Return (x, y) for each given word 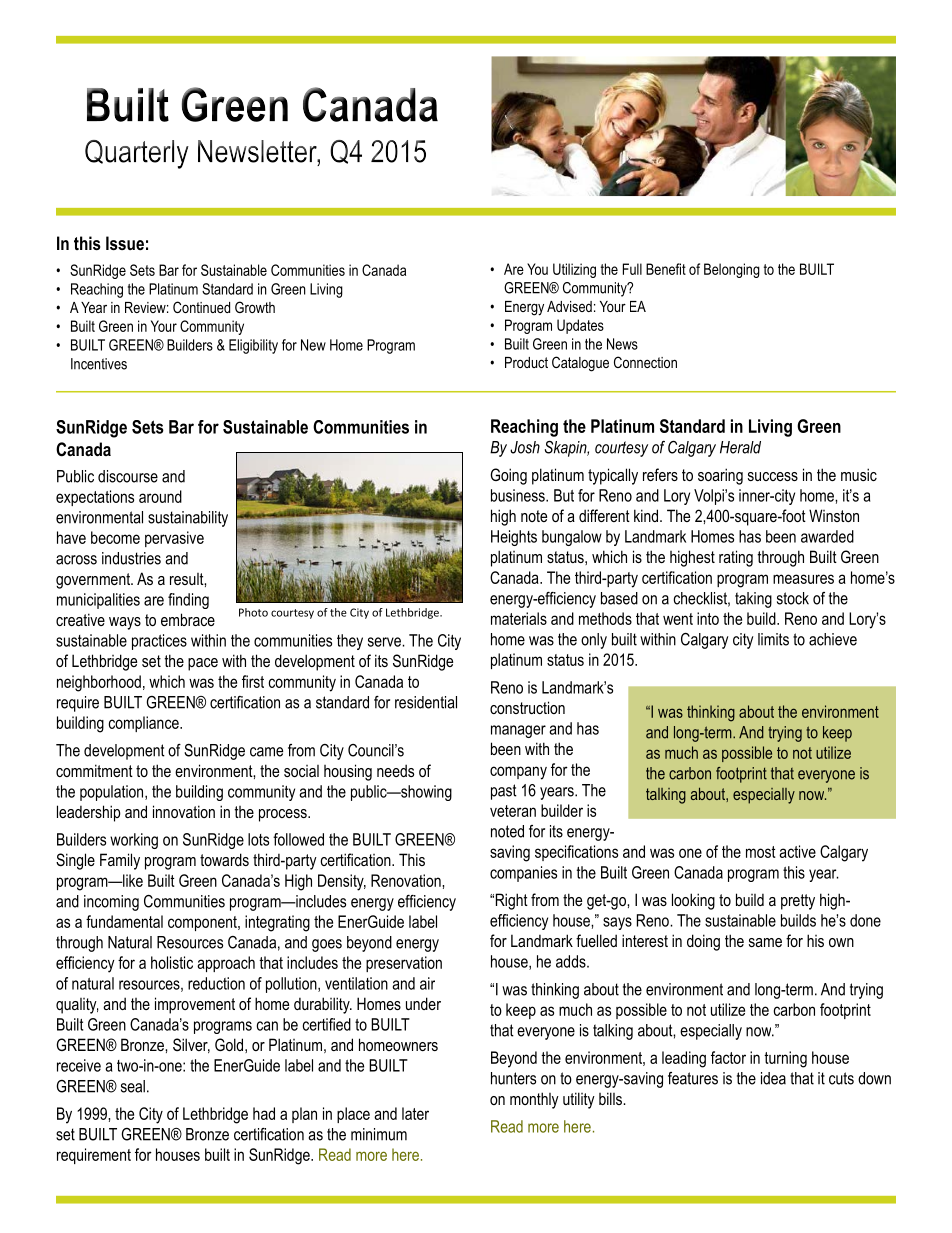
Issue (125, 243)
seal (133, 1086)
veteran (513, 811)
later (415, 1113)
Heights (514, 538)
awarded (827, 536)
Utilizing (574, 270)
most (761, 852)
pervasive (174, 539)
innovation (184, 811)
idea (773, 1078)
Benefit (666, 269)
